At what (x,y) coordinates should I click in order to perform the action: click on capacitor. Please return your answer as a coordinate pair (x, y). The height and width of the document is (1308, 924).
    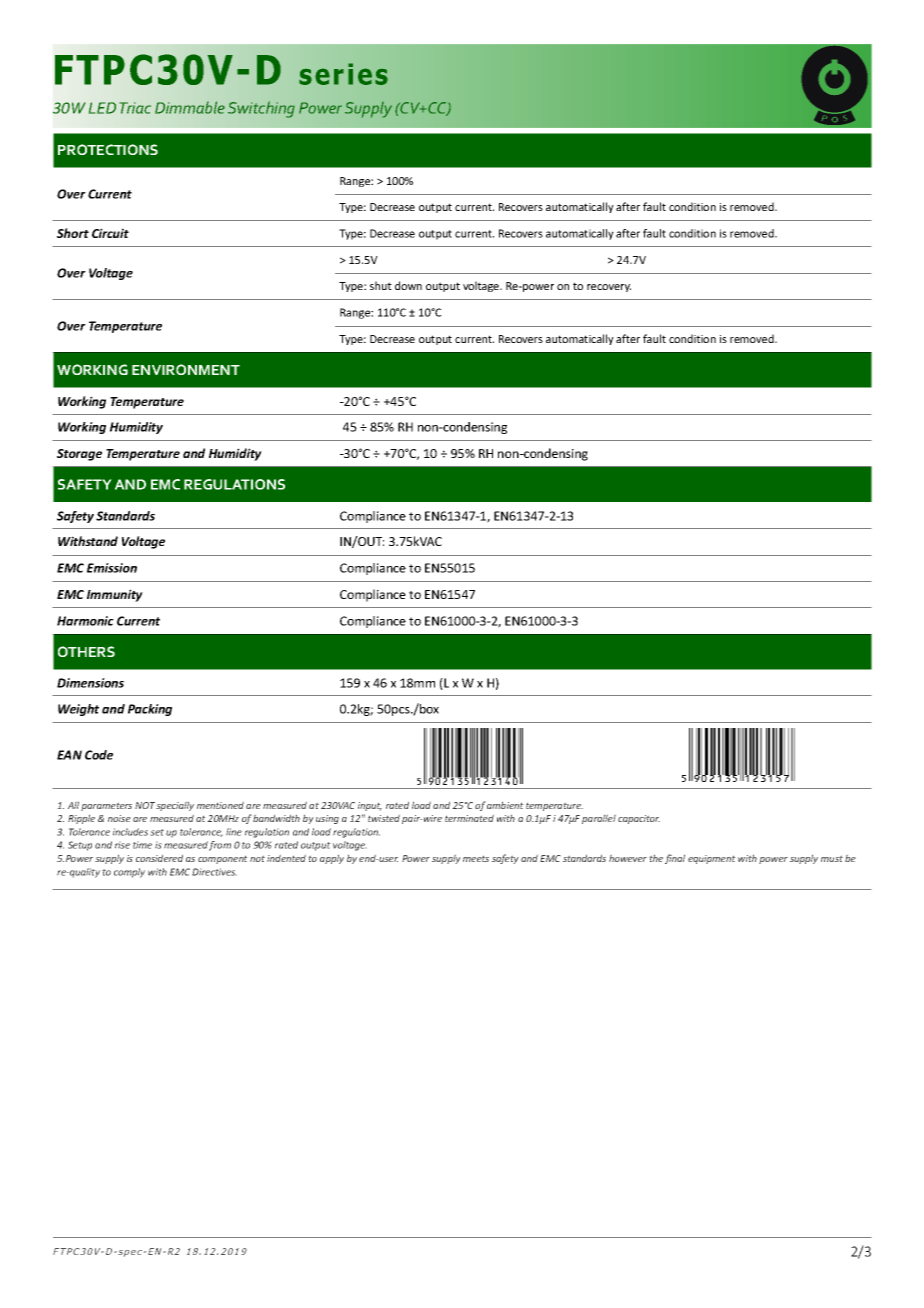
    Looking at the image, I should click on (639, 819).
